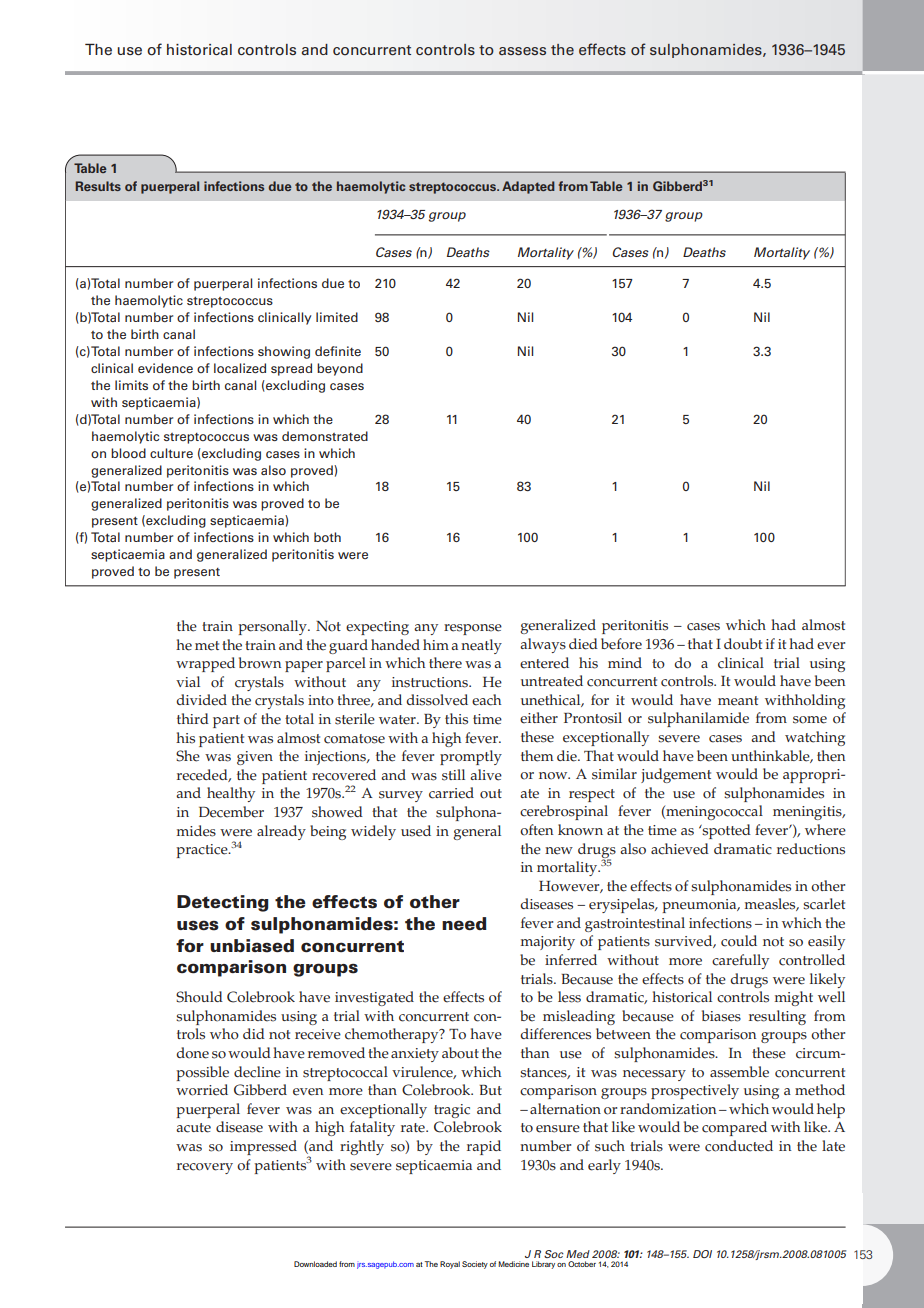 The width and height of the document is (924, 1308). Describe the element at coordinates (738, 701) in the document. I see `meant` at that location.
